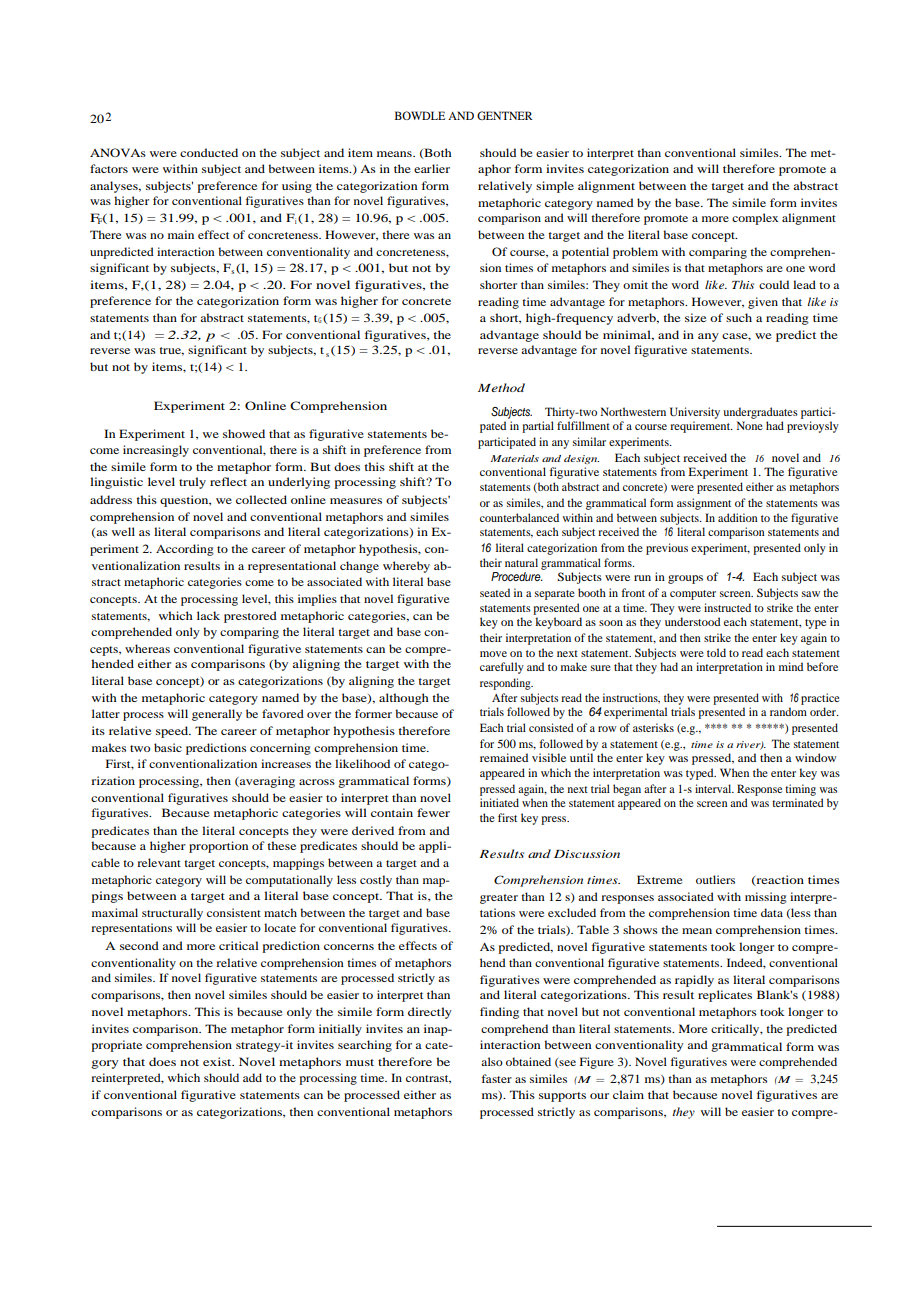 The image size is (924, 1307). I want to click on undergraduates, so click(760, 414).
